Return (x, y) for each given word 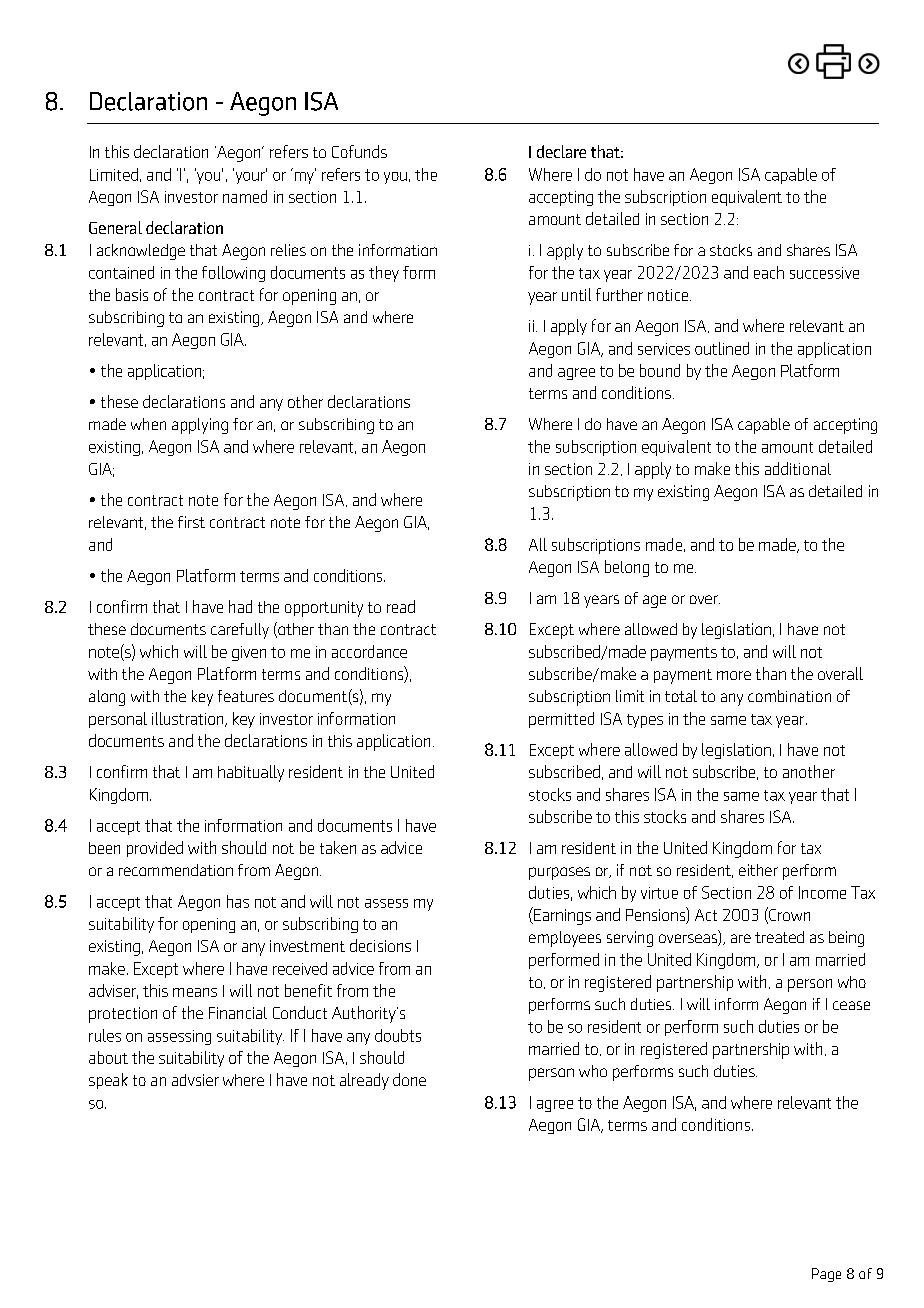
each (769, 272)
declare (561, 151)
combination (789, 696)
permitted (561, 720)
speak (108, 1081)
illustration (189, 719)
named (245, 196)
